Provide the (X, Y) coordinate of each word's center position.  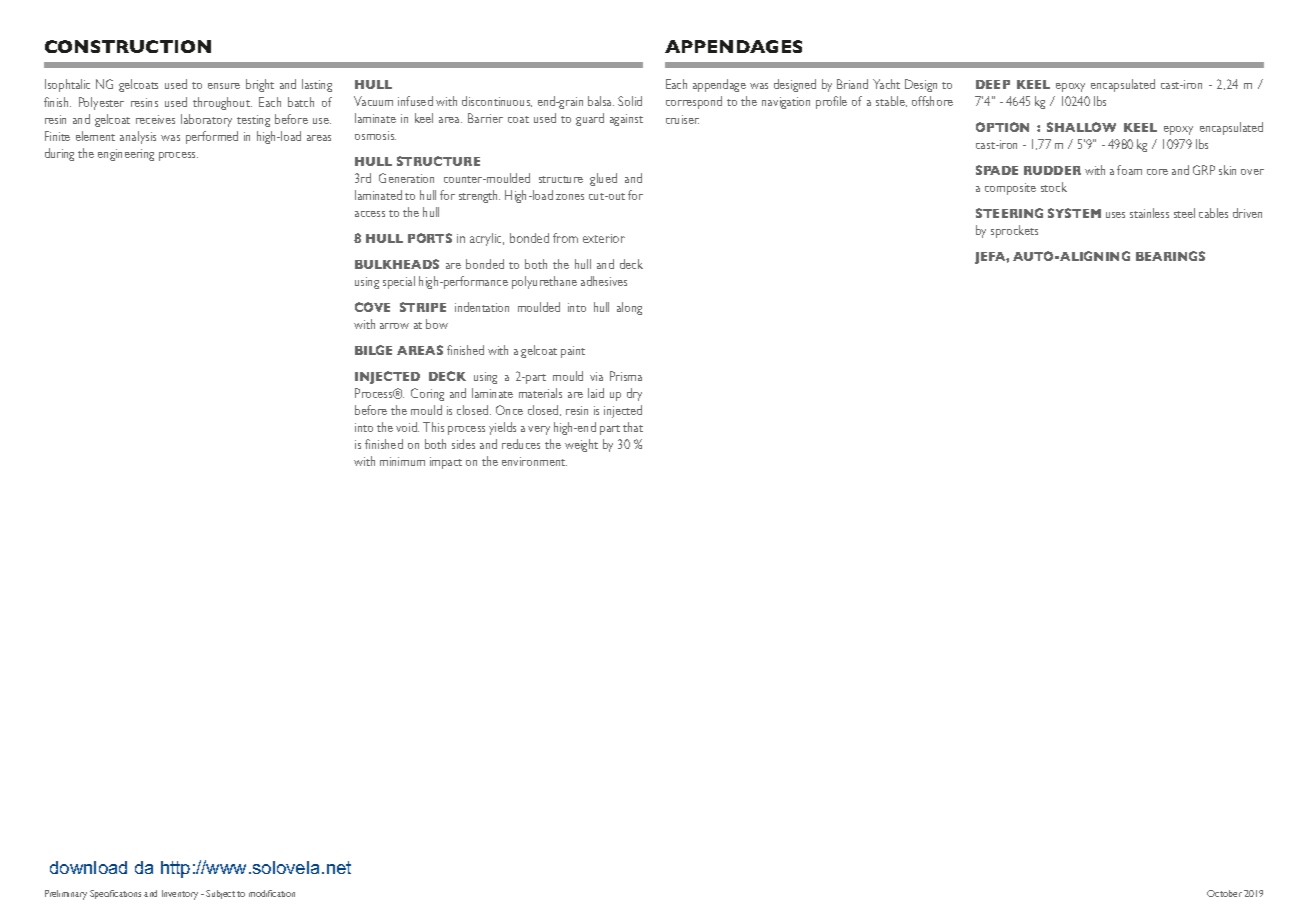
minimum (402, 461)
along (629, 308)
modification (272, 893)
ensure (224, 86)
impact (446, 463)
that (633, 427)
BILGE (373, 350)
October (1224, 893)
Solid (630, 101)
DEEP (993, 84)
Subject (220, 894)
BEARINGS (1170, 256)
